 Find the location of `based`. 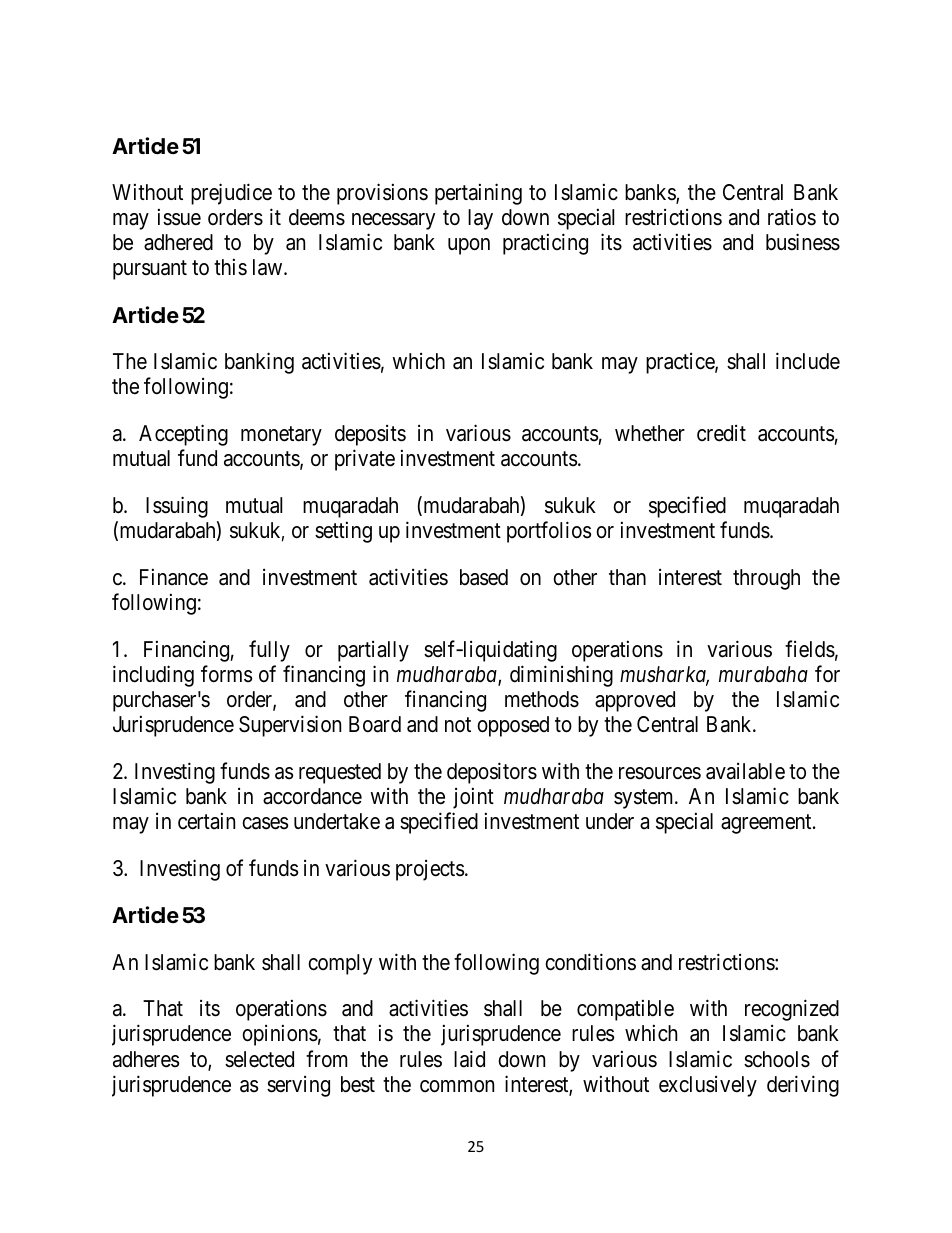

based is located at coordinates (484, 577).
